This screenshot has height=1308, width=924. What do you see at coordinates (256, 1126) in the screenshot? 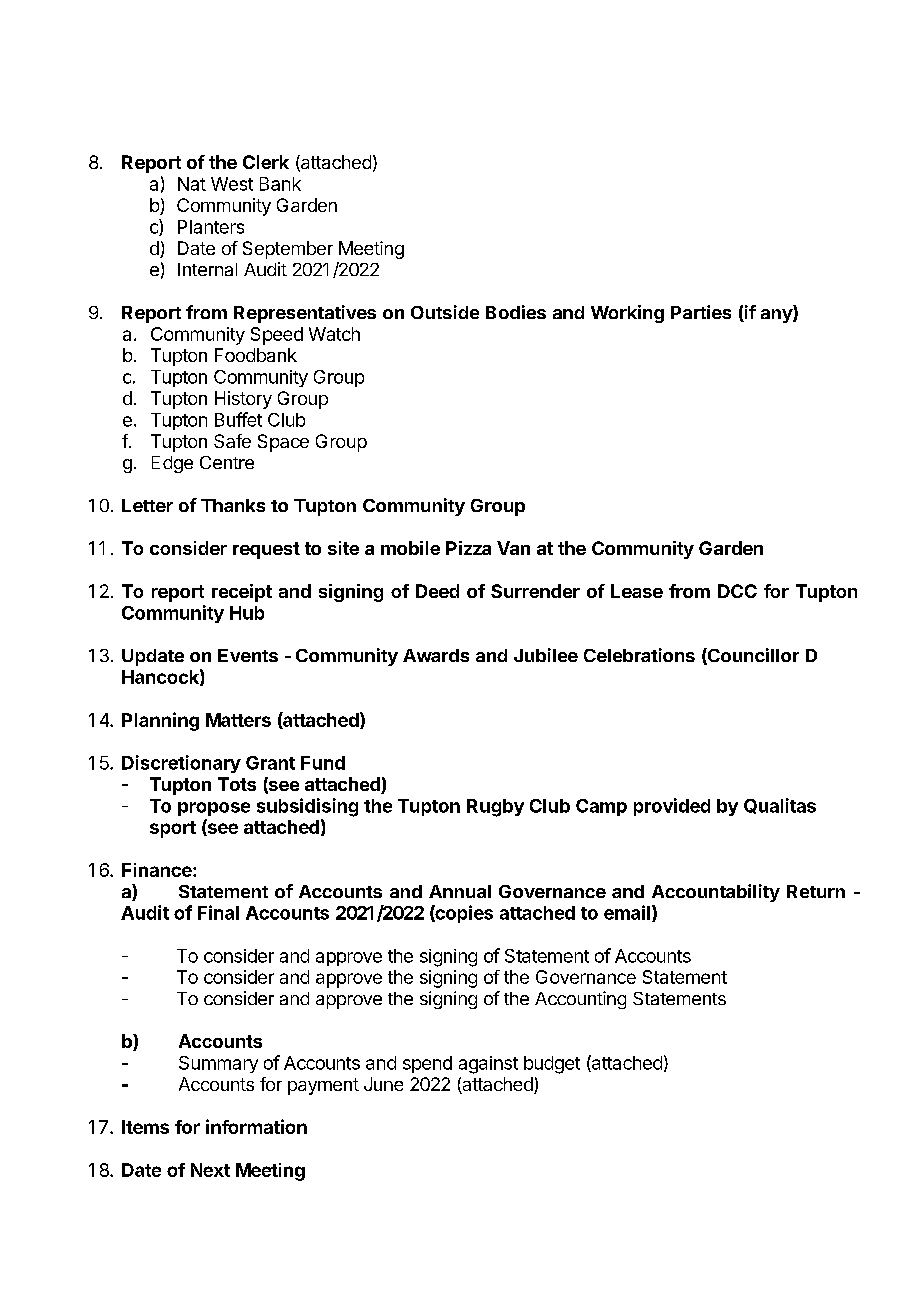
I see `information` at bounding box center [256, 1126].
